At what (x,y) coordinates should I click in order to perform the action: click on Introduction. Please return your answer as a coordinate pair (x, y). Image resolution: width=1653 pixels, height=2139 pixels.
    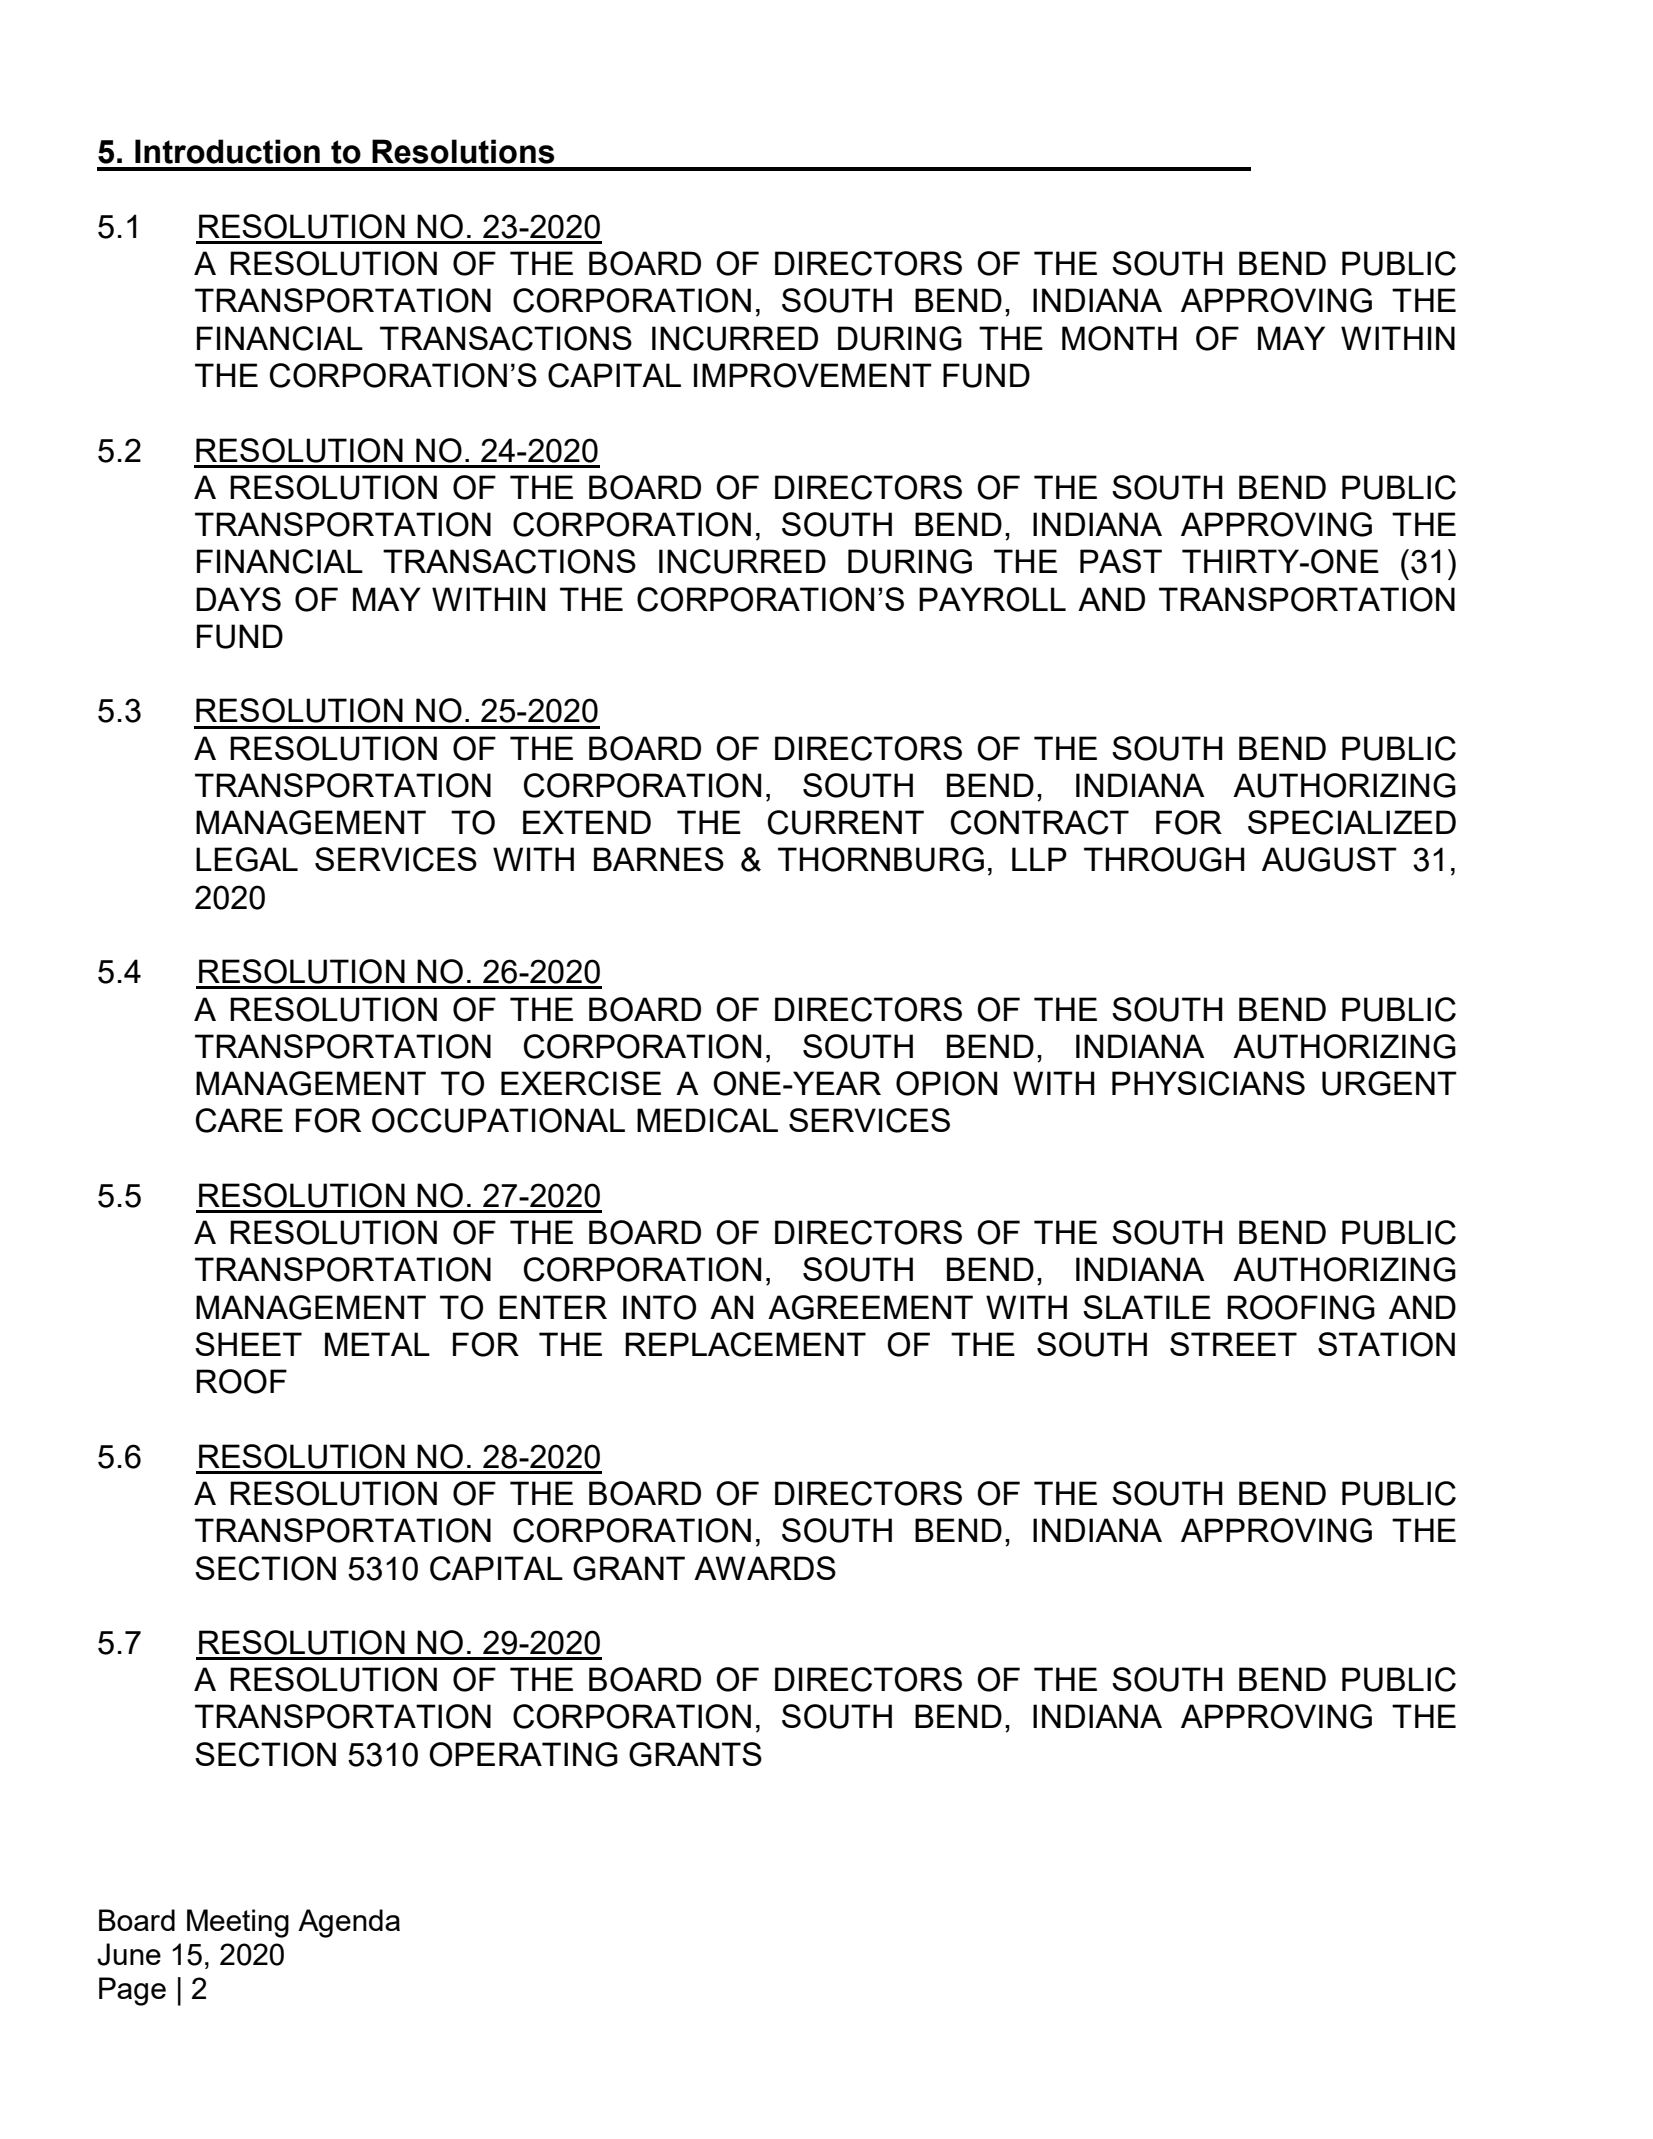
    Looking at the image, I should click on (227, 151).
